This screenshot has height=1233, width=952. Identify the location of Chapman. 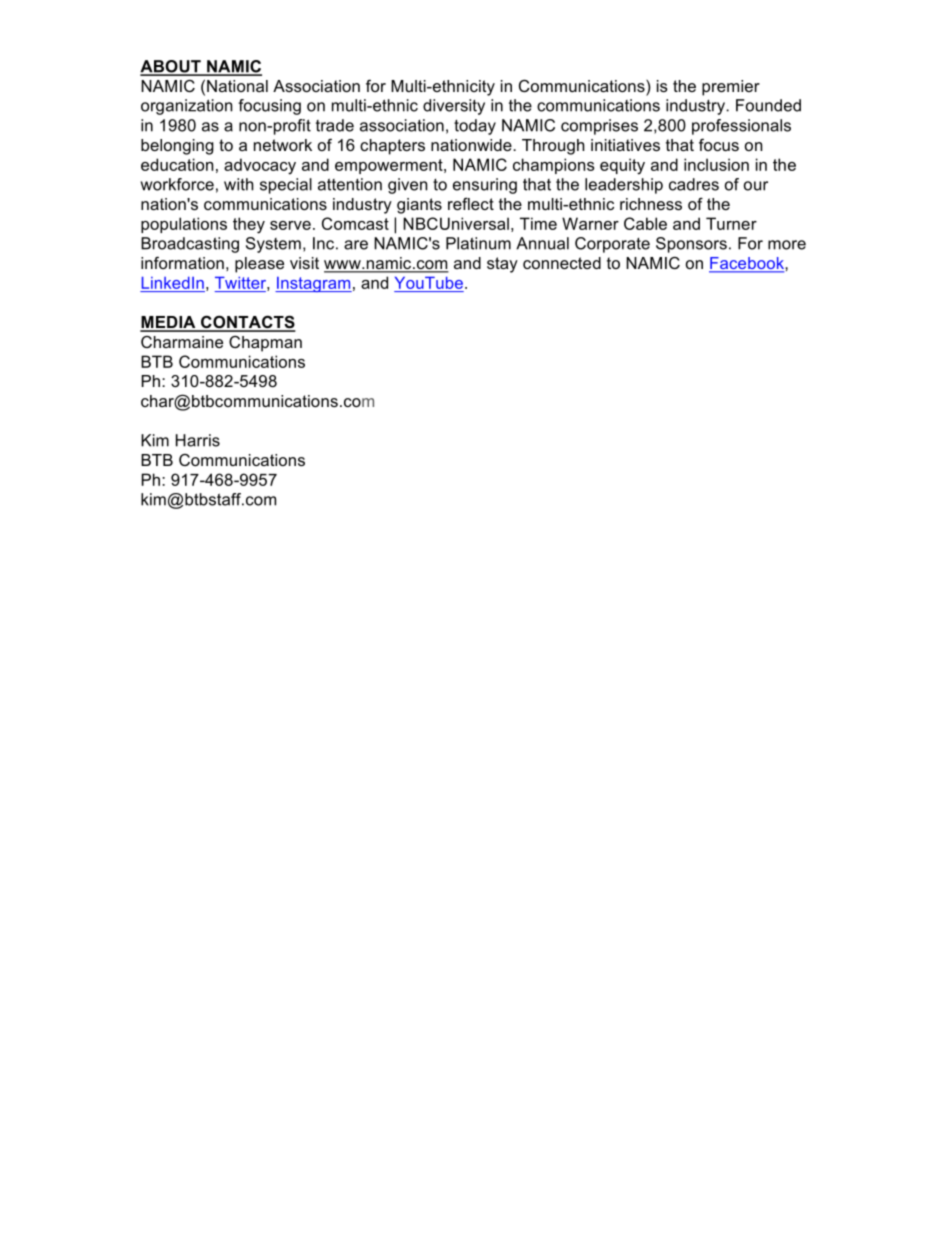
(265, 344).
